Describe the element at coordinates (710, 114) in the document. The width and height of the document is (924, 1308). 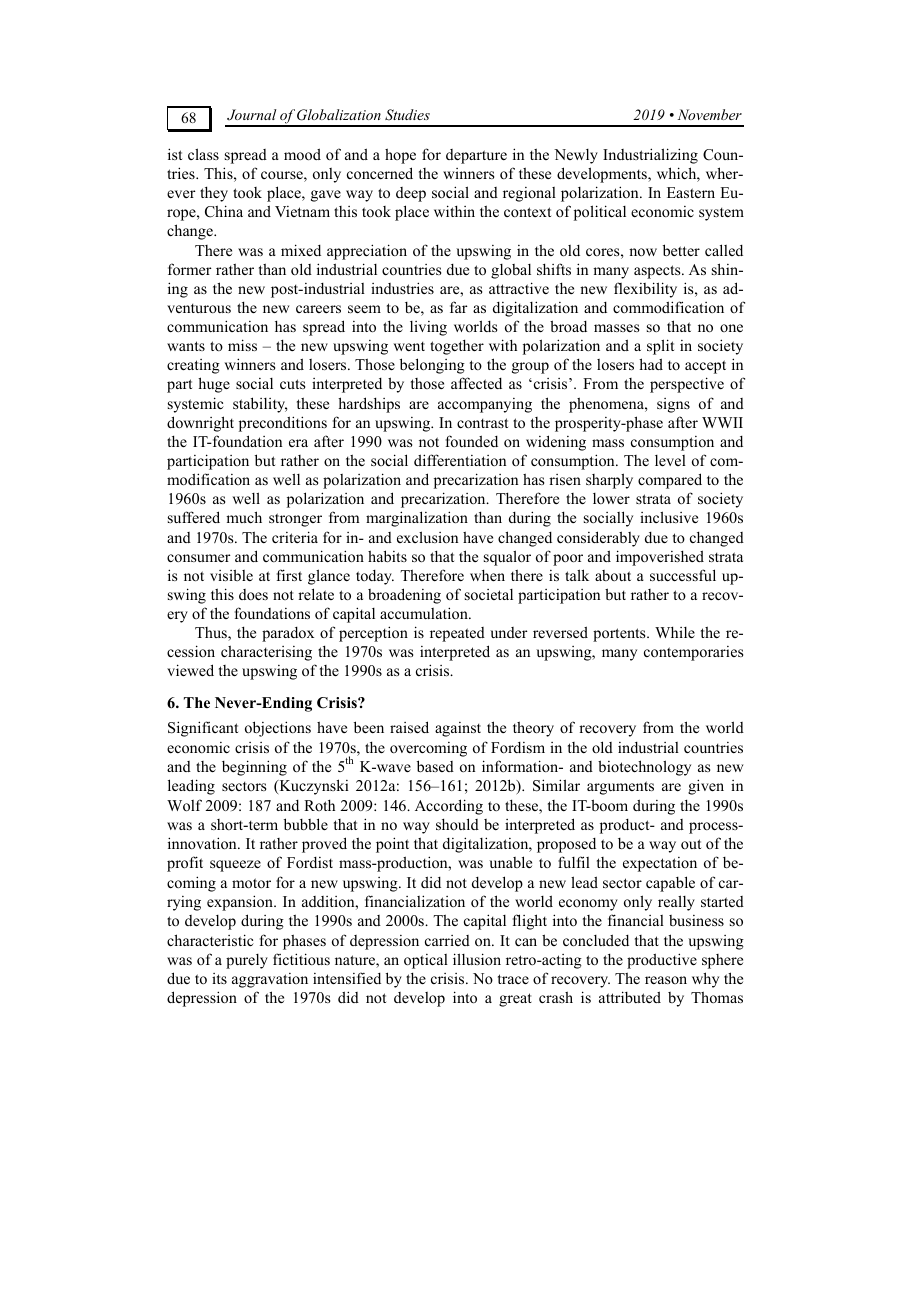
I see `November` at that location.
